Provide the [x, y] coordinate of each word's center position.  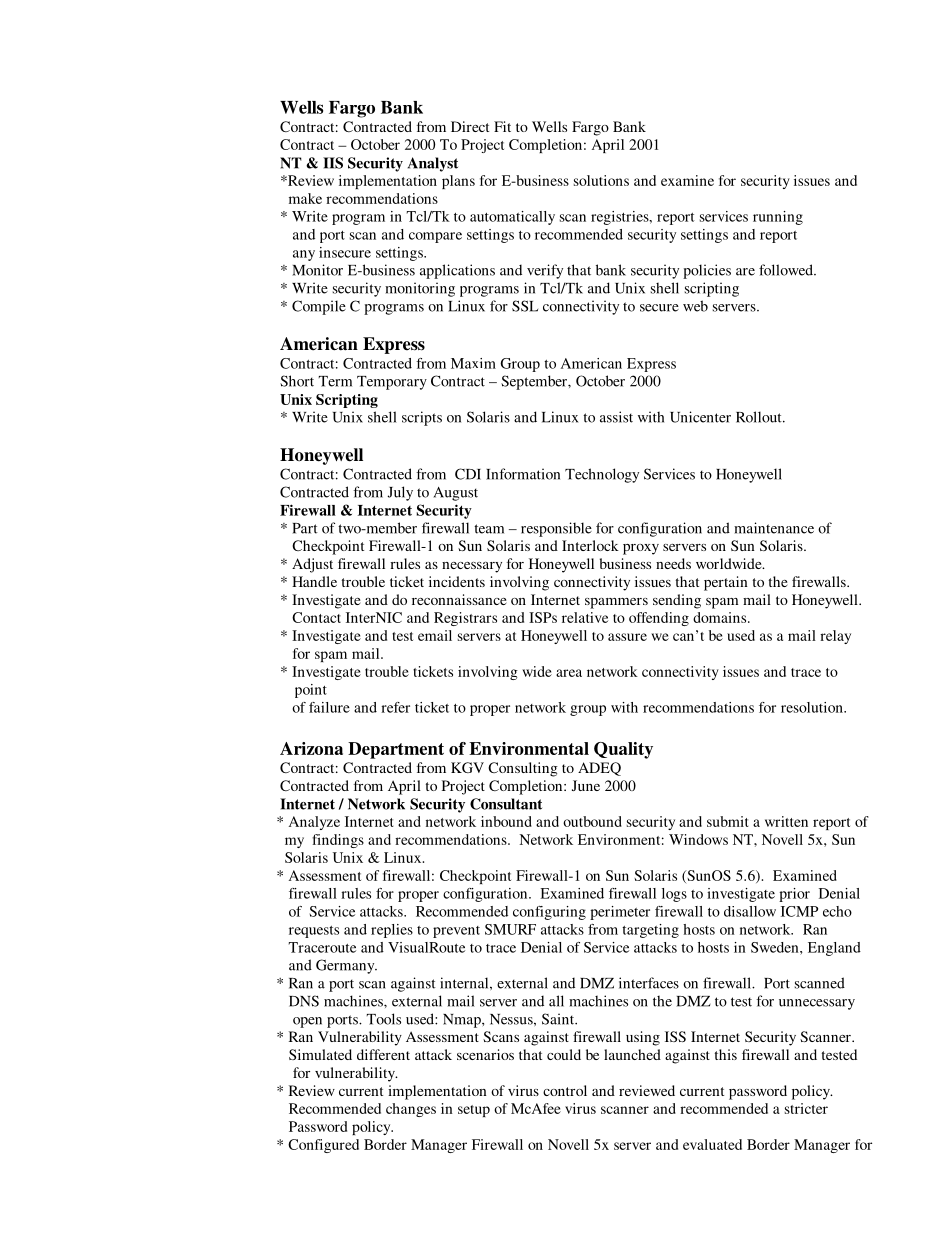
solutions [601, 180]
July [400, 493]
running [778, 218]
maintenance [774, 528]
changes [411, 1110]
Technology [602, 475]
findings [338, 841]
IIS [333, 163]
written [786, 821]
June [586, 785]
